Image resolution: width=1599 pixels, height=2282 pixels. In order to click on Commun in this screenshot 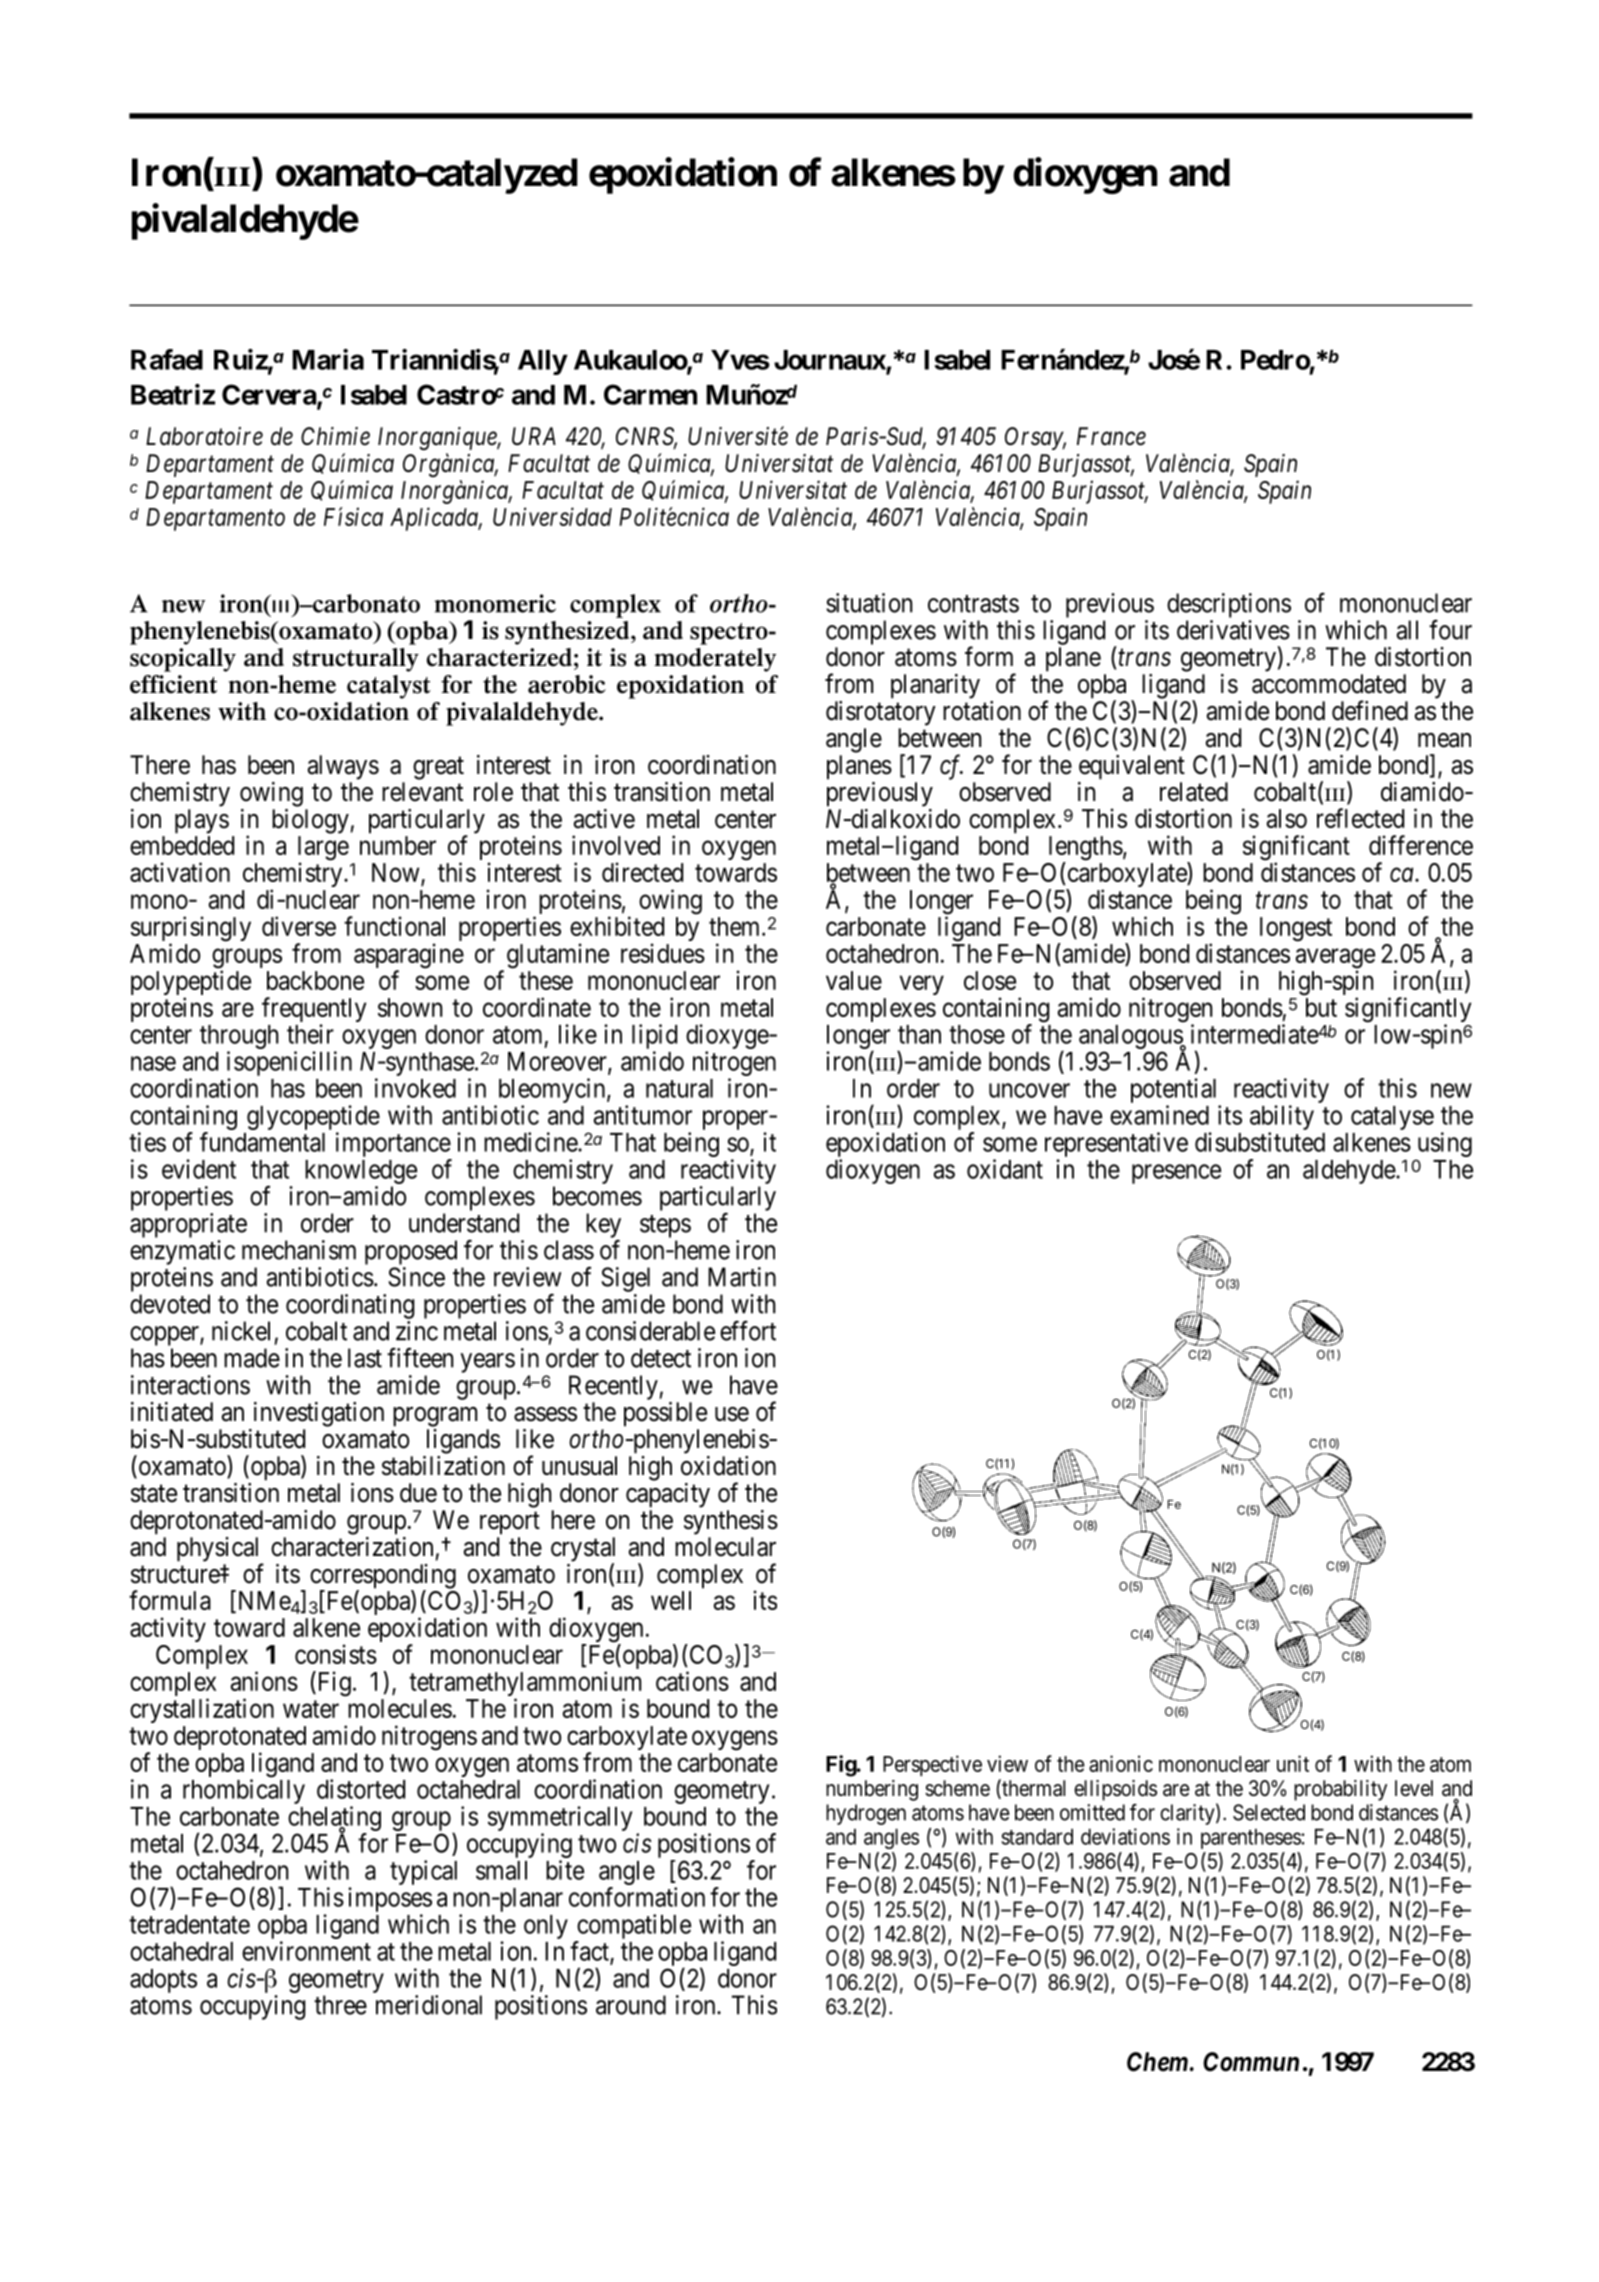, I will do `click(1251, 2062)`.
